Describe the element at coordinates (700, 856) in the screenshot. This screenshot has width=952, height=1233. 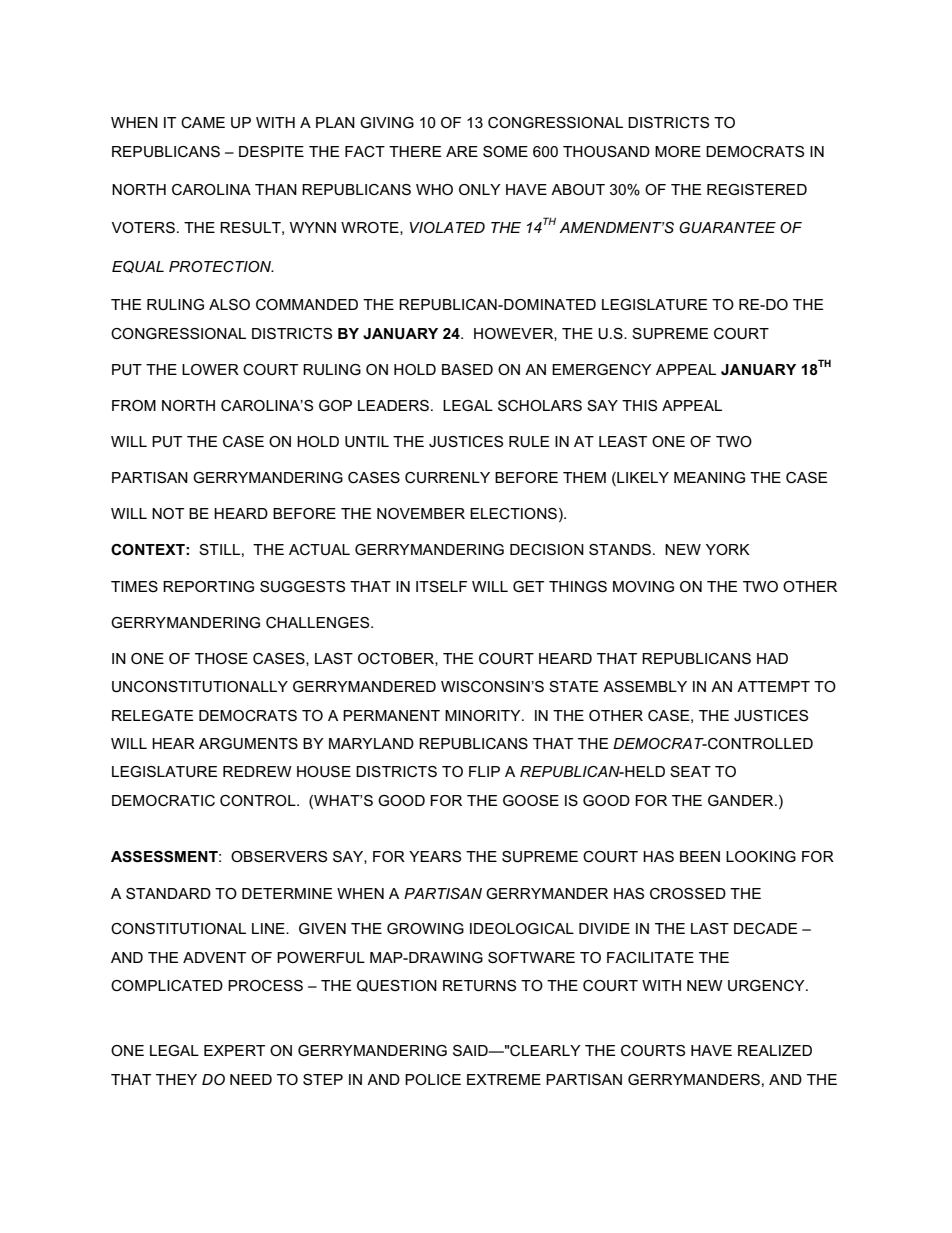
I see `BEEN` at that location.
